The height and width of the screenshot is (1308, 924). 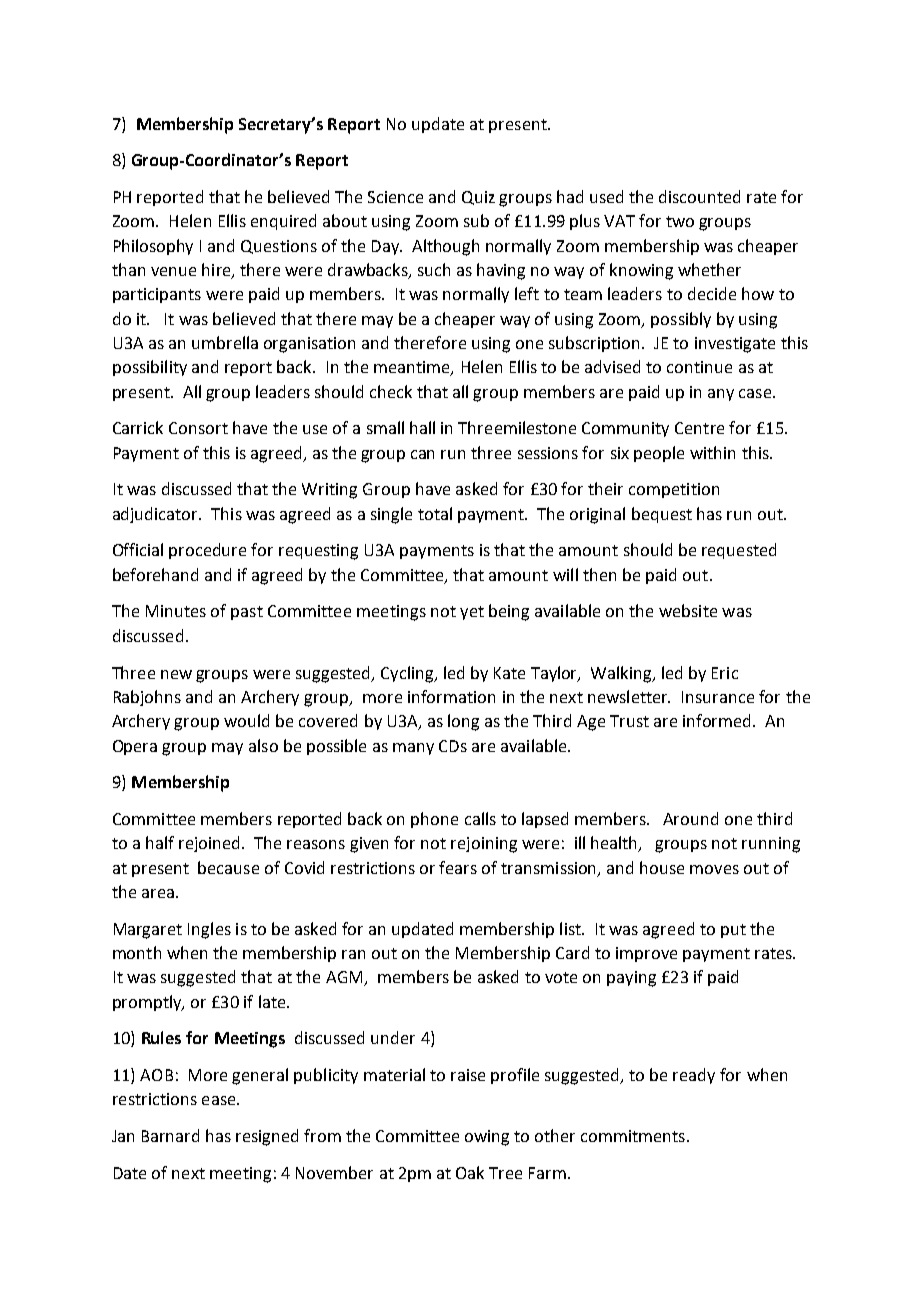 I want to click on two, so click(x=680, y=221).
